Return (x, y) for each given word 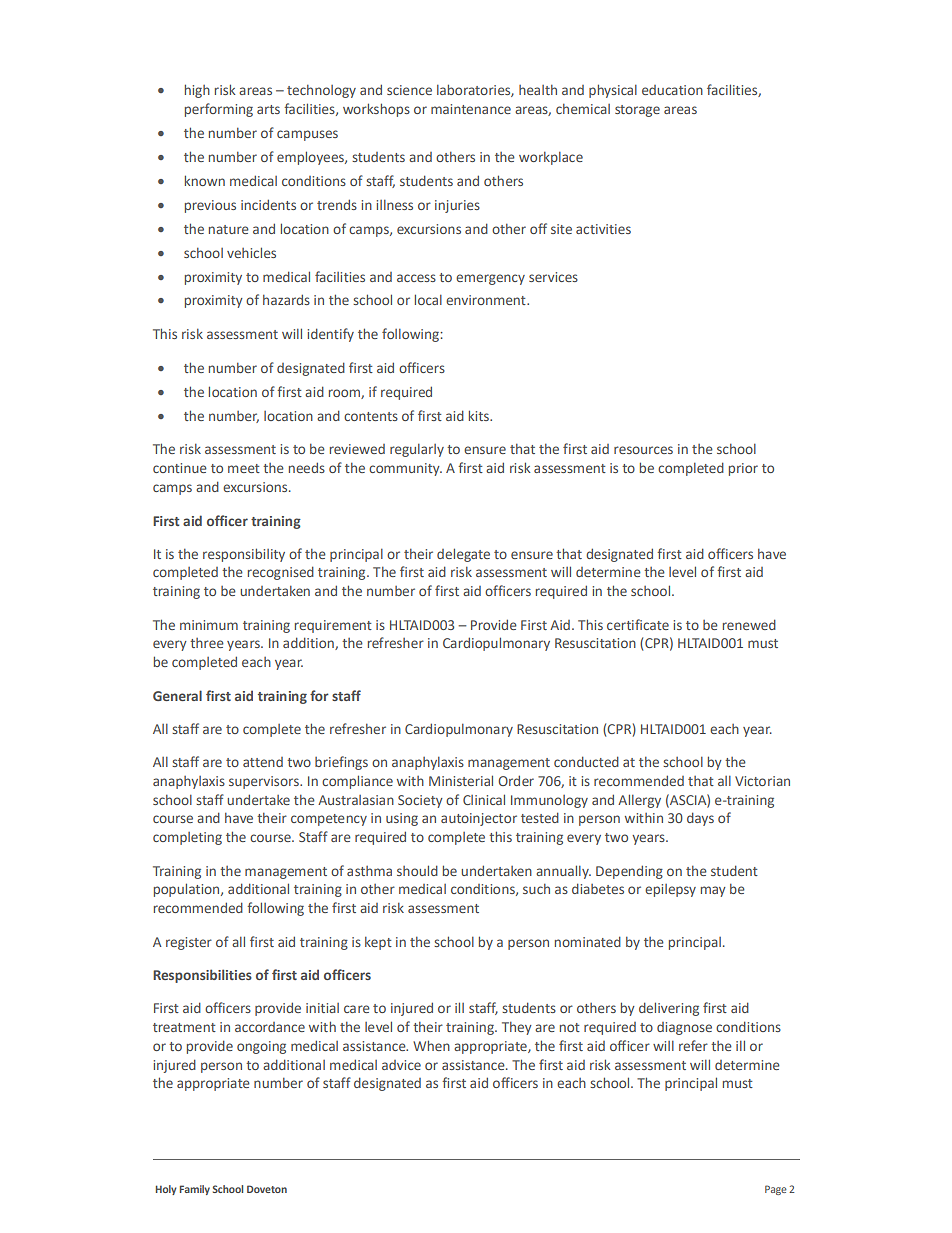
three (207, 643)
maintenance (471, 109)
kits (480, 415)
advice (401, 1065)
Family (195, 1190)
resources (643, 450)
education (672, 90)
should (417, 870)
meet (244, 468)
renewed (749, 624)
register (189, 943)
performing (219, 110)
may (713, 891)
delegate (463, 555)
